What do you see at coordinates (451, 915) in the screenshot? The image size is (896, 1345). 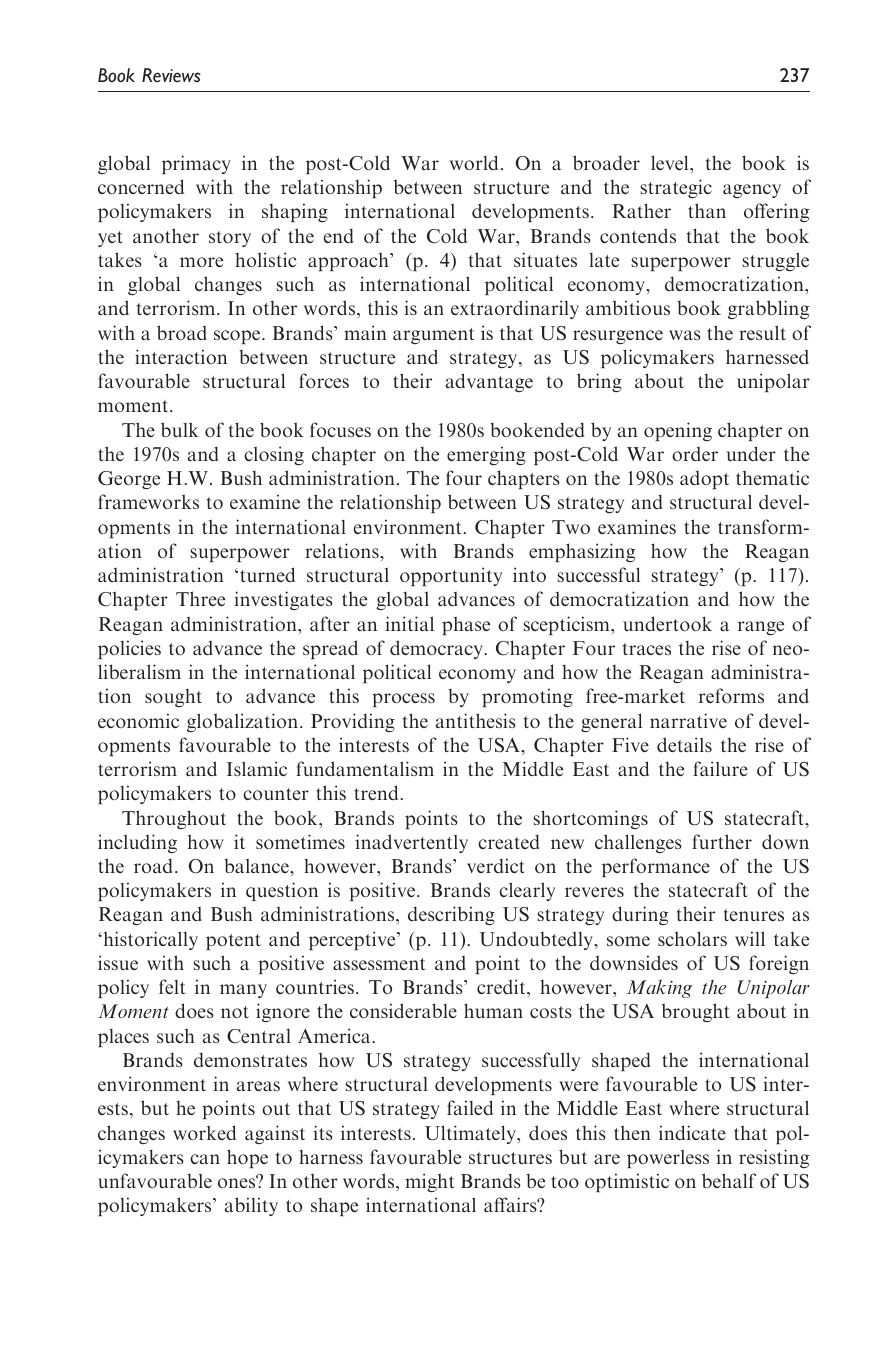 I see `describing` at bounding box center [451, 915].
